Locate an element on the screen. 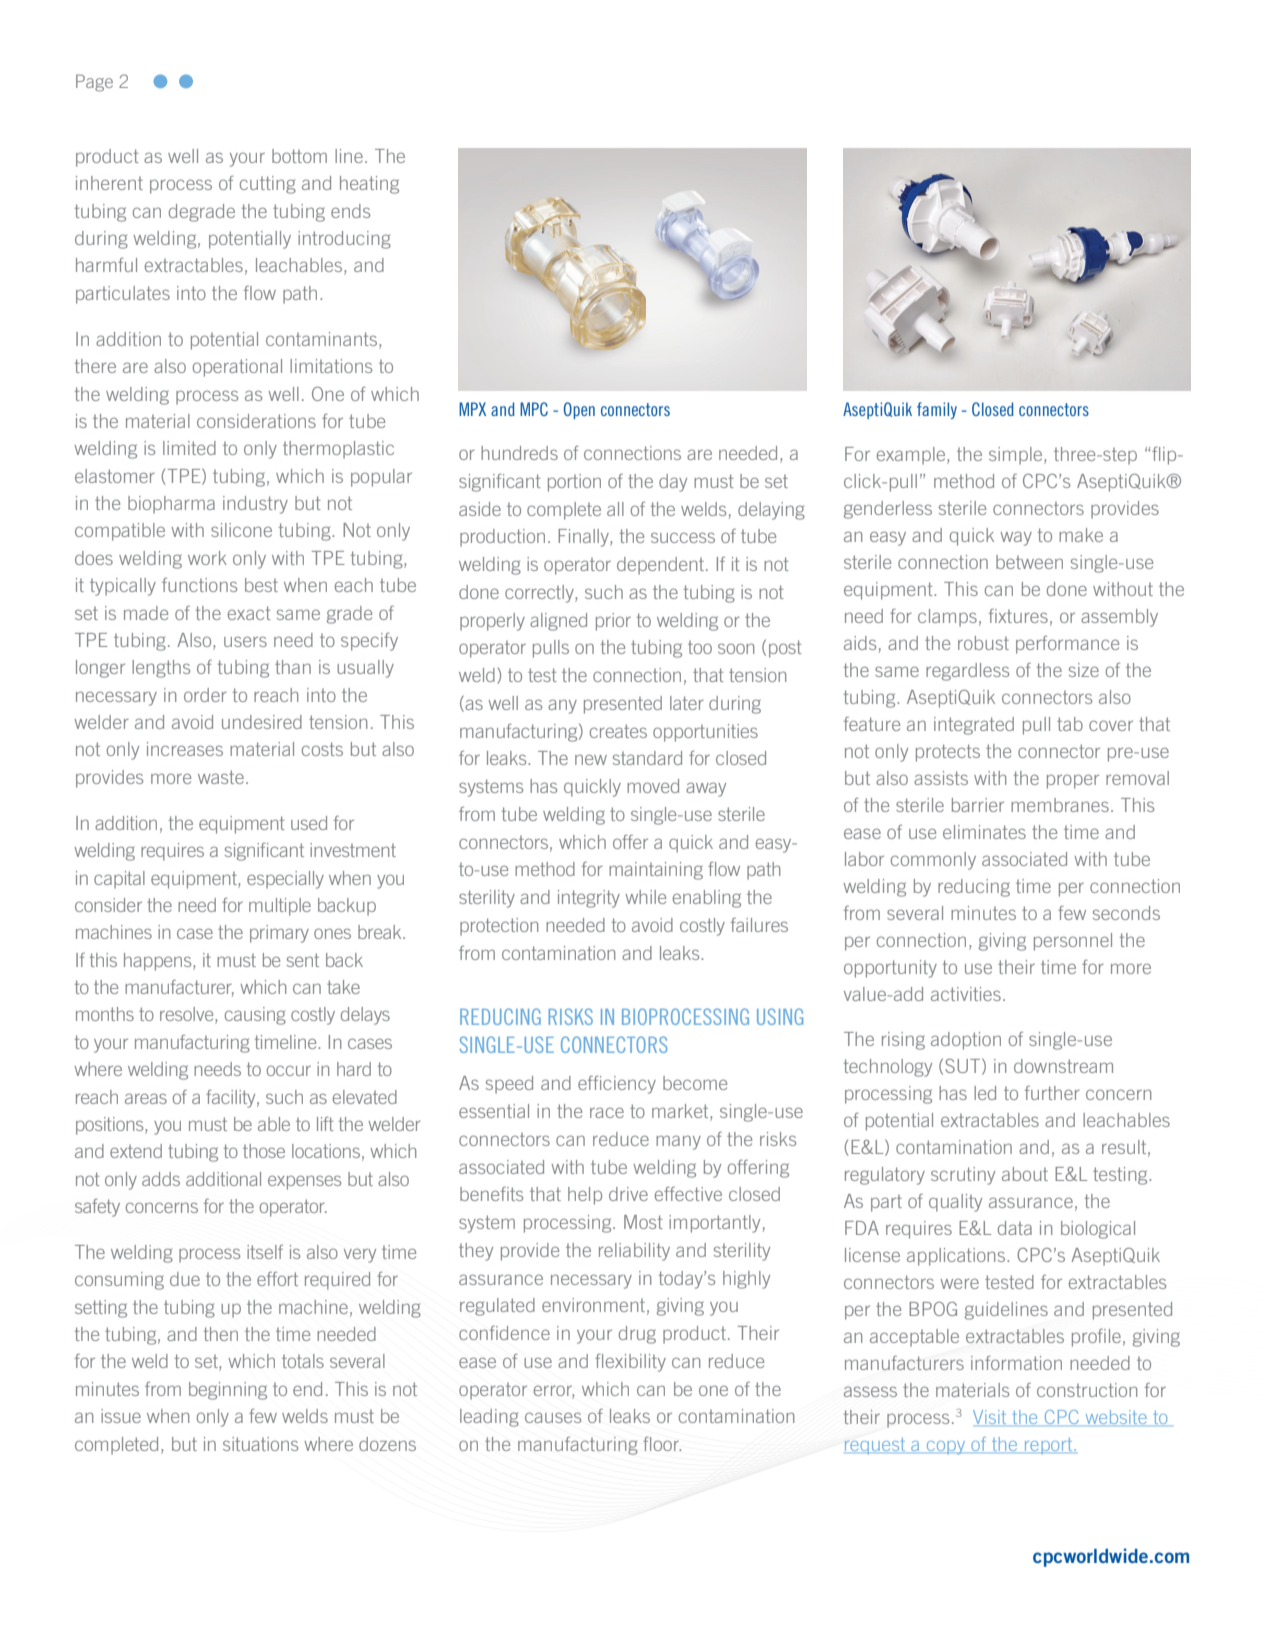 The width and height of the screenshot is (1265, 1637). simple is located at coordinates (1017, 456).
